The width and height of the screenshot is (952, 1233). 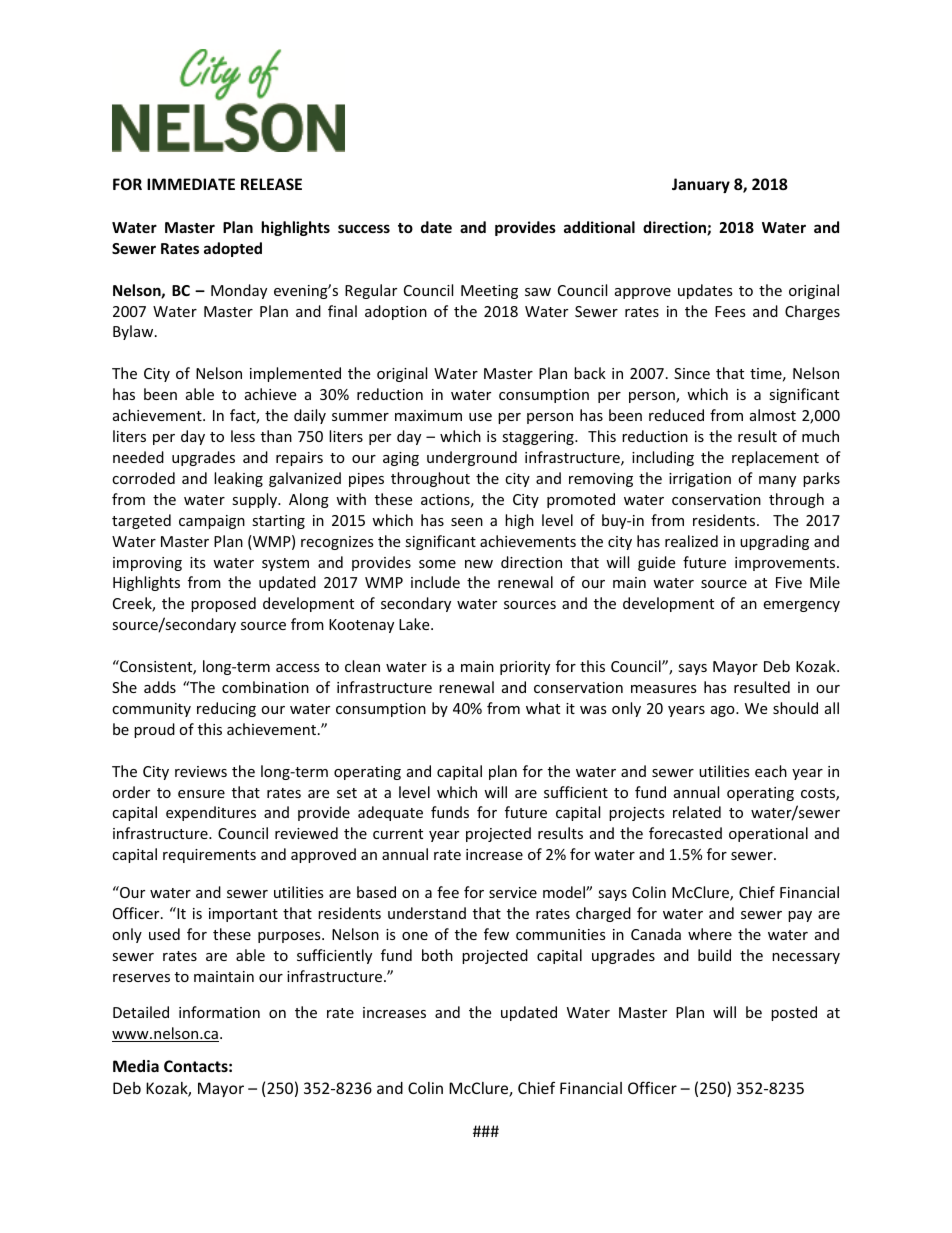 I want to click on January, so click(x=701, y=185).
